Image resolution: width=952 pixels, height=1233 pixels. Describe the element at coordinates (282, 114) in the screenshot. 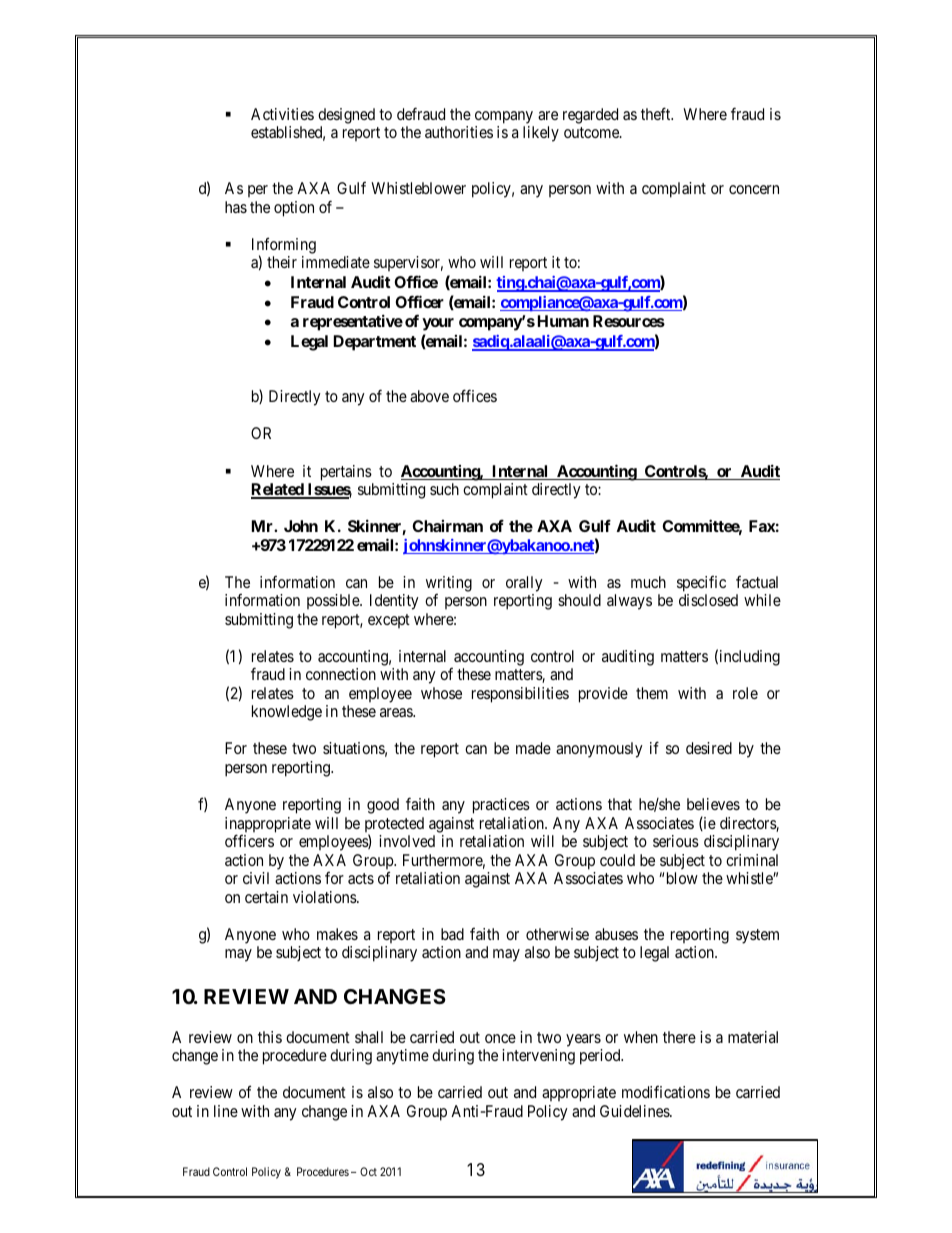

I see `Activities` at that location.
